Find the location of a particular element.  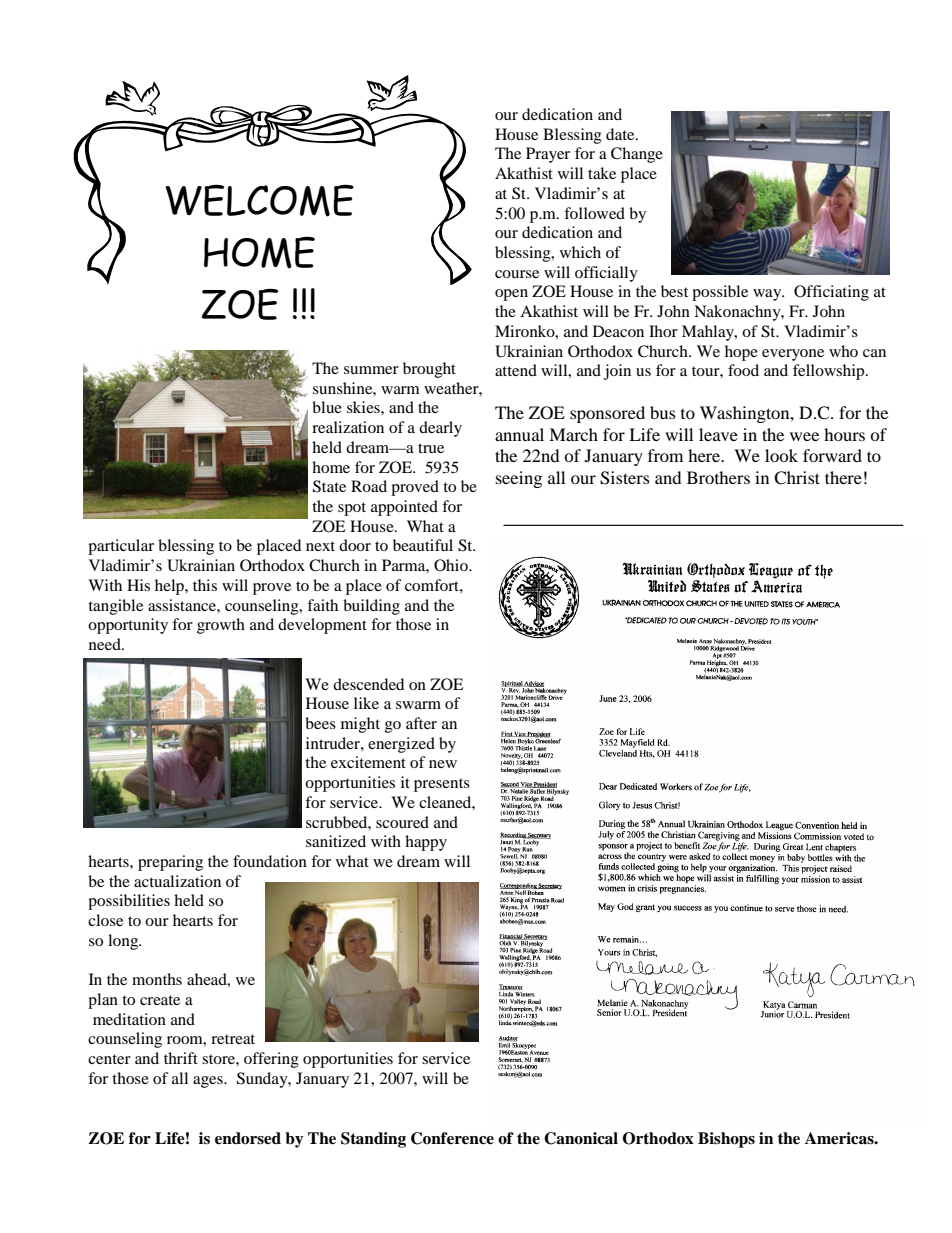

attend is located at coordinates (516, 370).
